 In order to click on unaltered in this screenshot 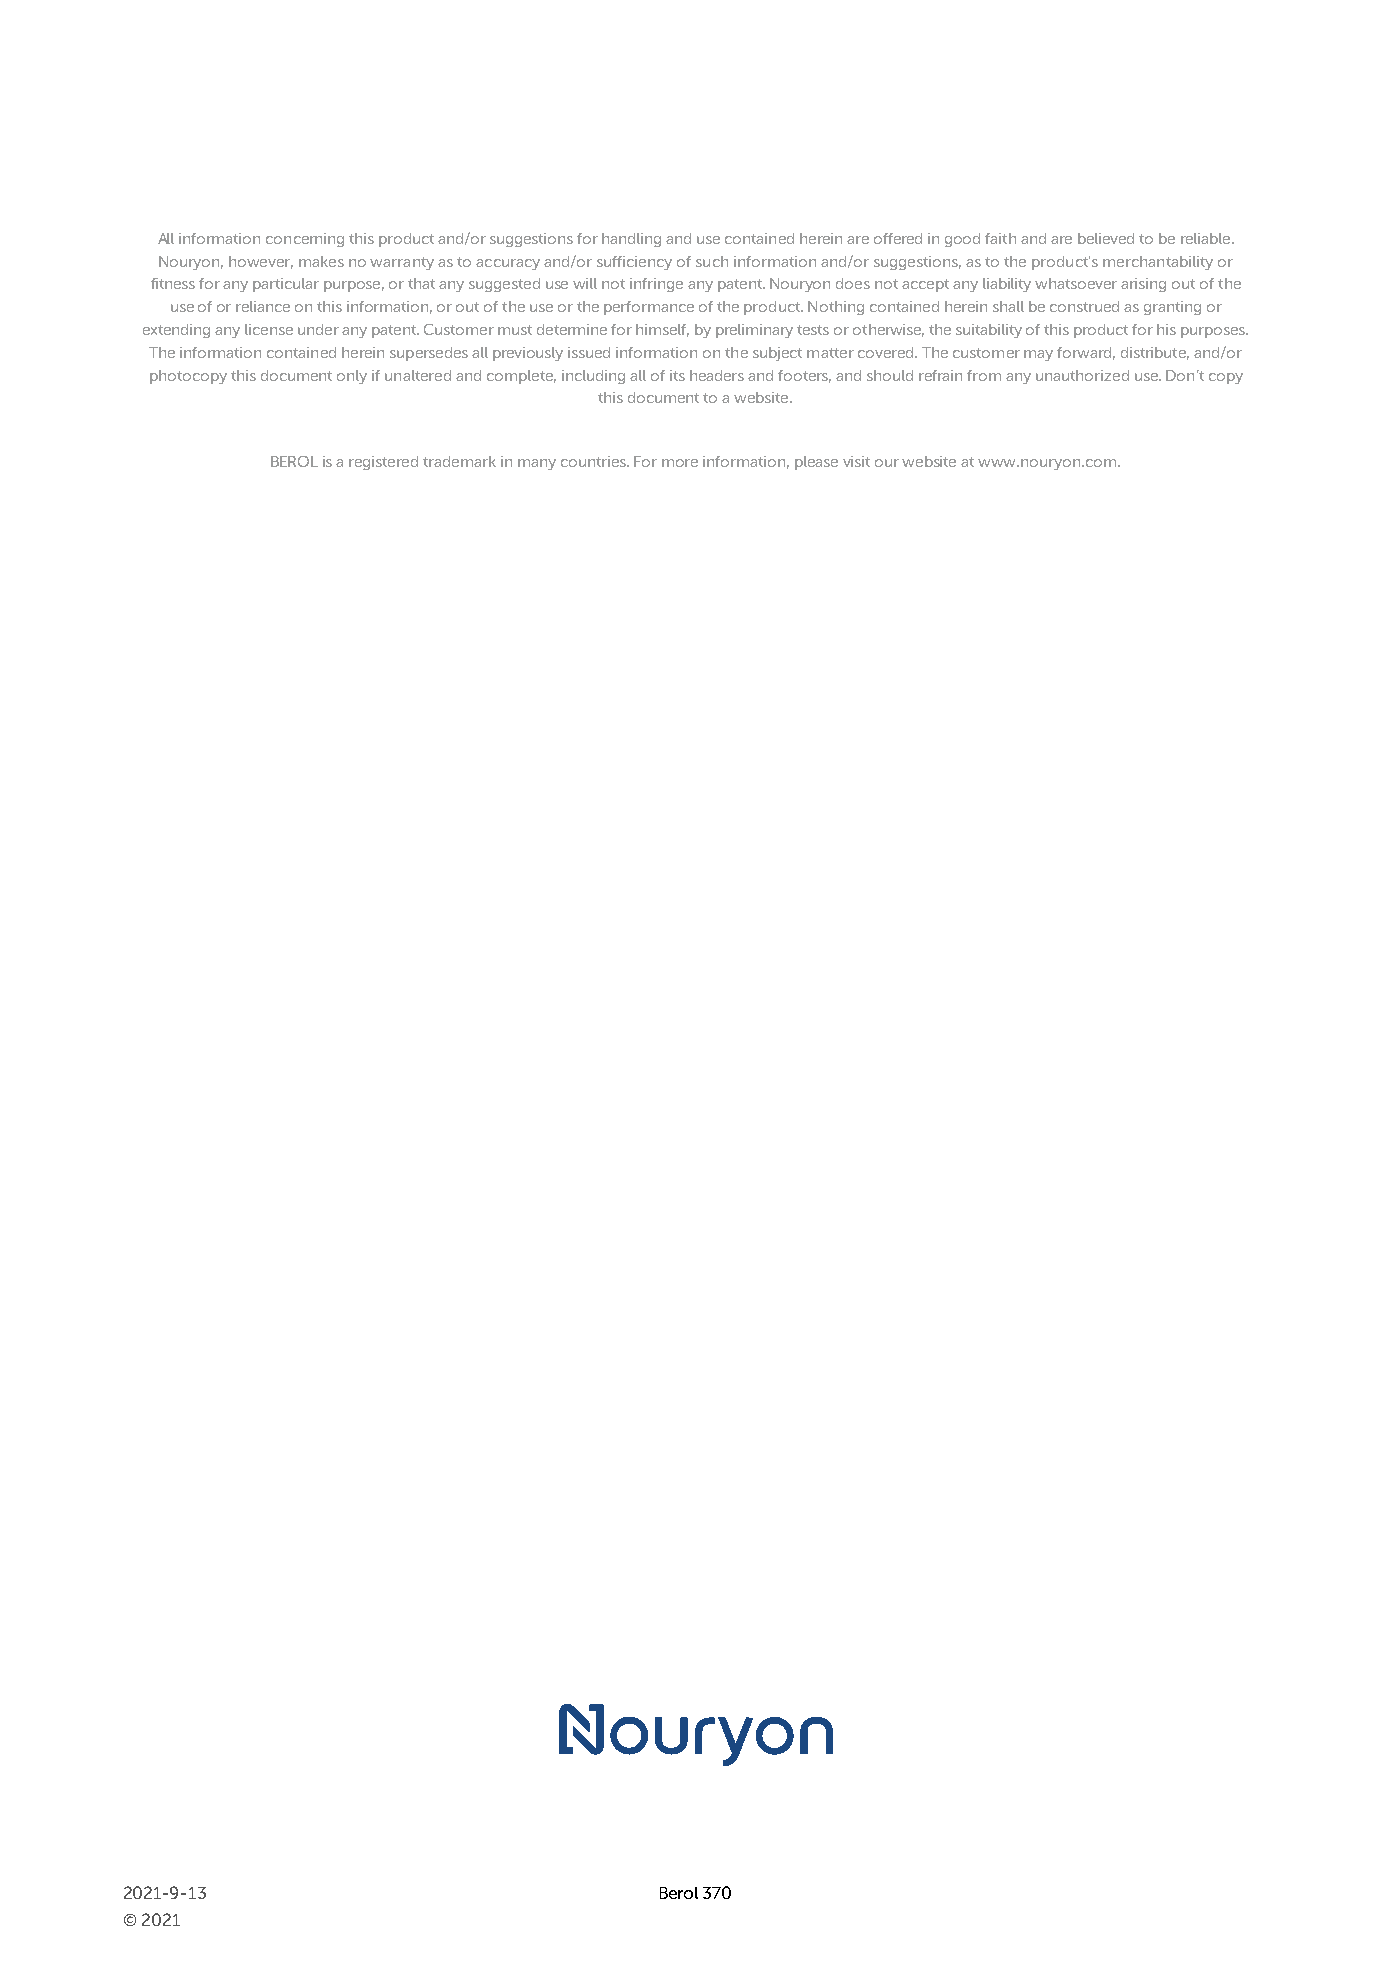, I will do `click(418, 375)`.
